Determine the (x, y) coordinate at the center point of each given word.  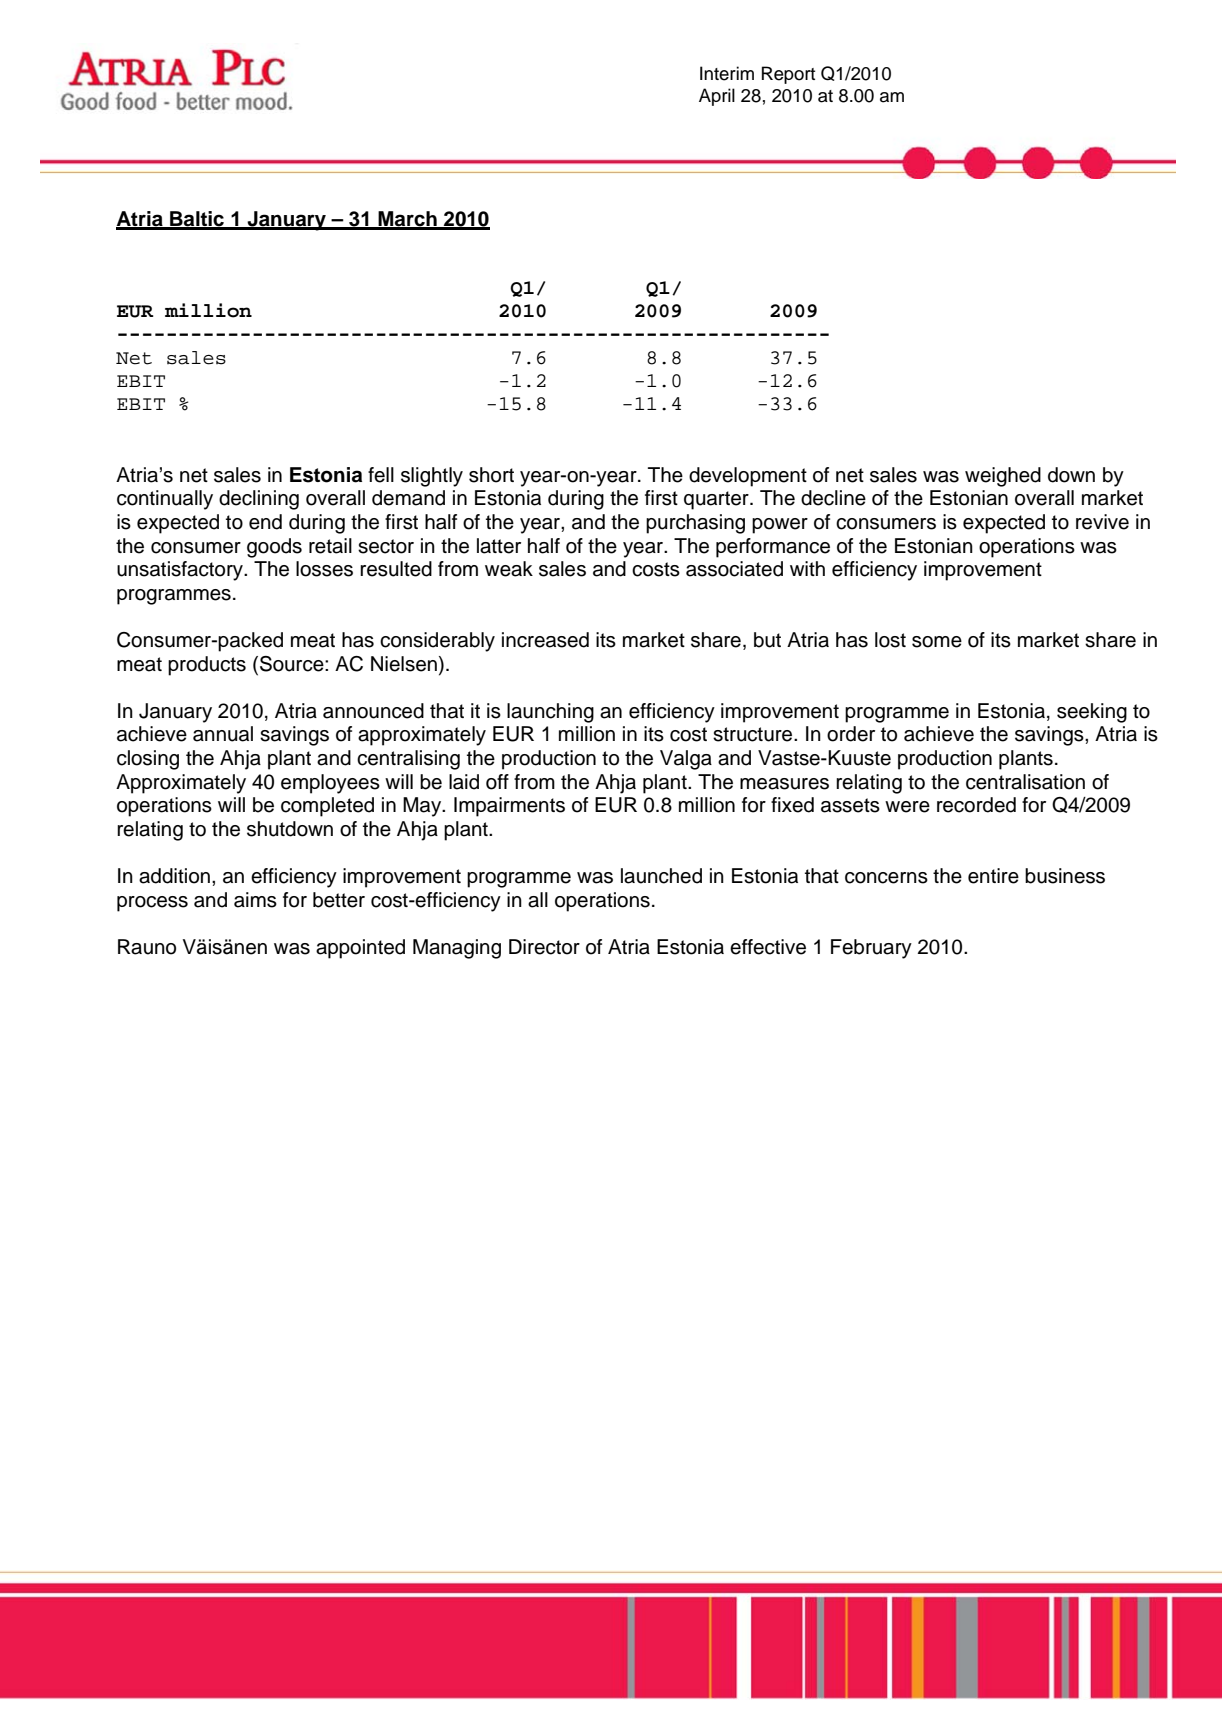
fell (381, 475)
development (748, 477)
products (207, 666)
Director (544, 947)
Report (788, 75)
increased (545, 640)
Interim (727, 73)
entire (993, 876)
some (937, 642)
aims (255, 900)
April (717, 97)
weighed (1003, 477)
